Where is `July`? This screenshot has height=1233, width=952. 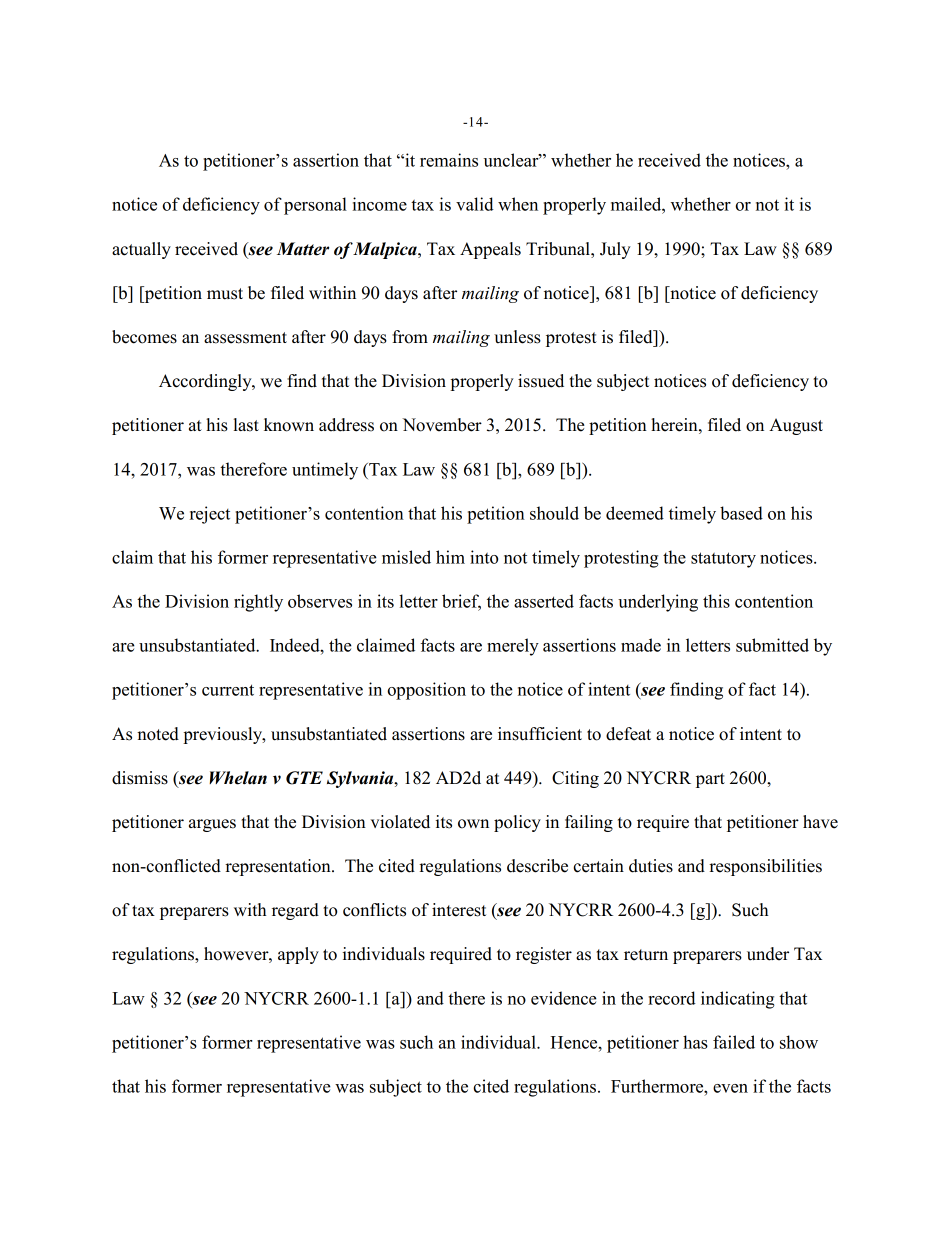
July is located at coordinates (615, 250).
